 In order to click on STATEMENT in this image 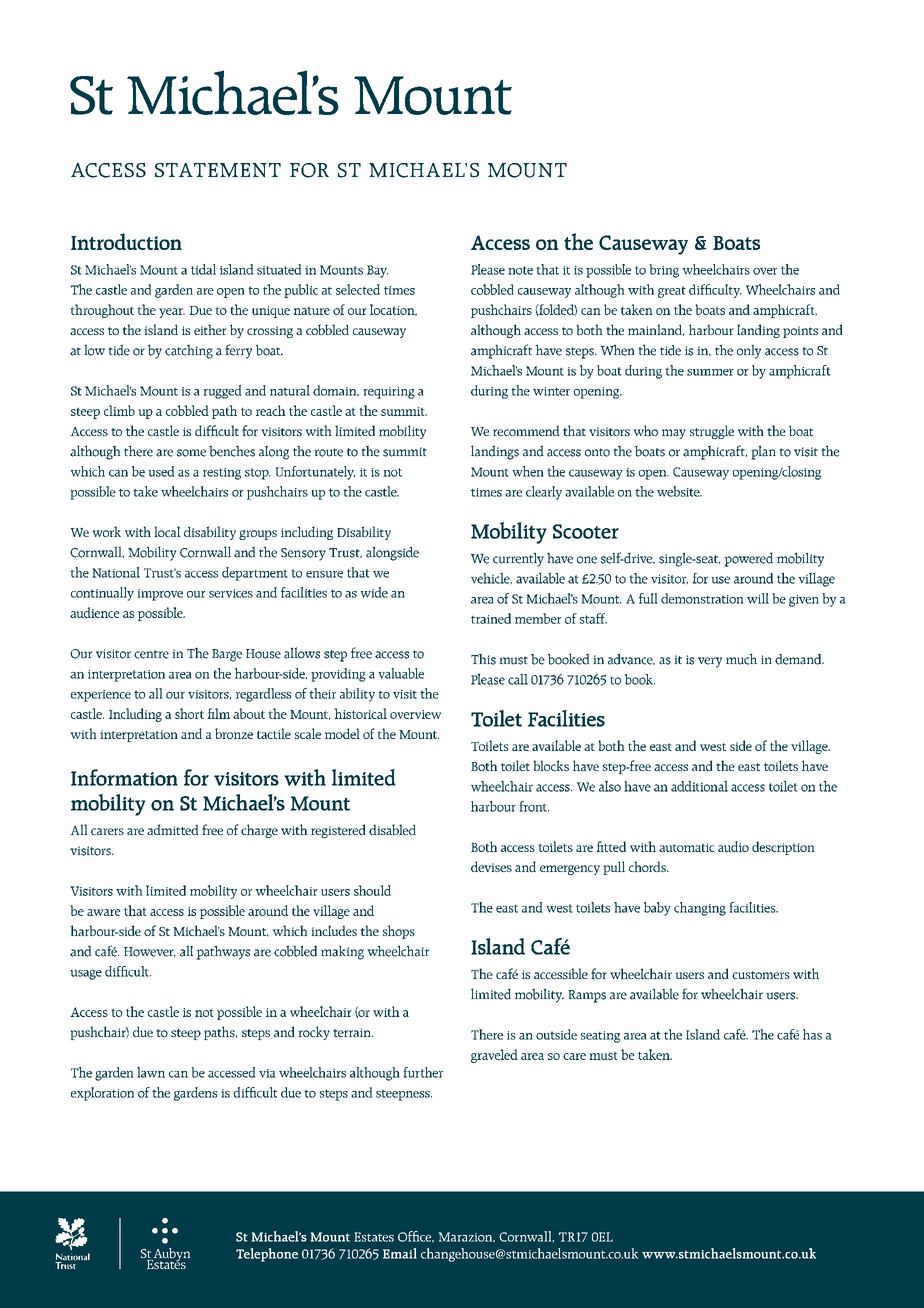, I will do `click(218, 170)`.
